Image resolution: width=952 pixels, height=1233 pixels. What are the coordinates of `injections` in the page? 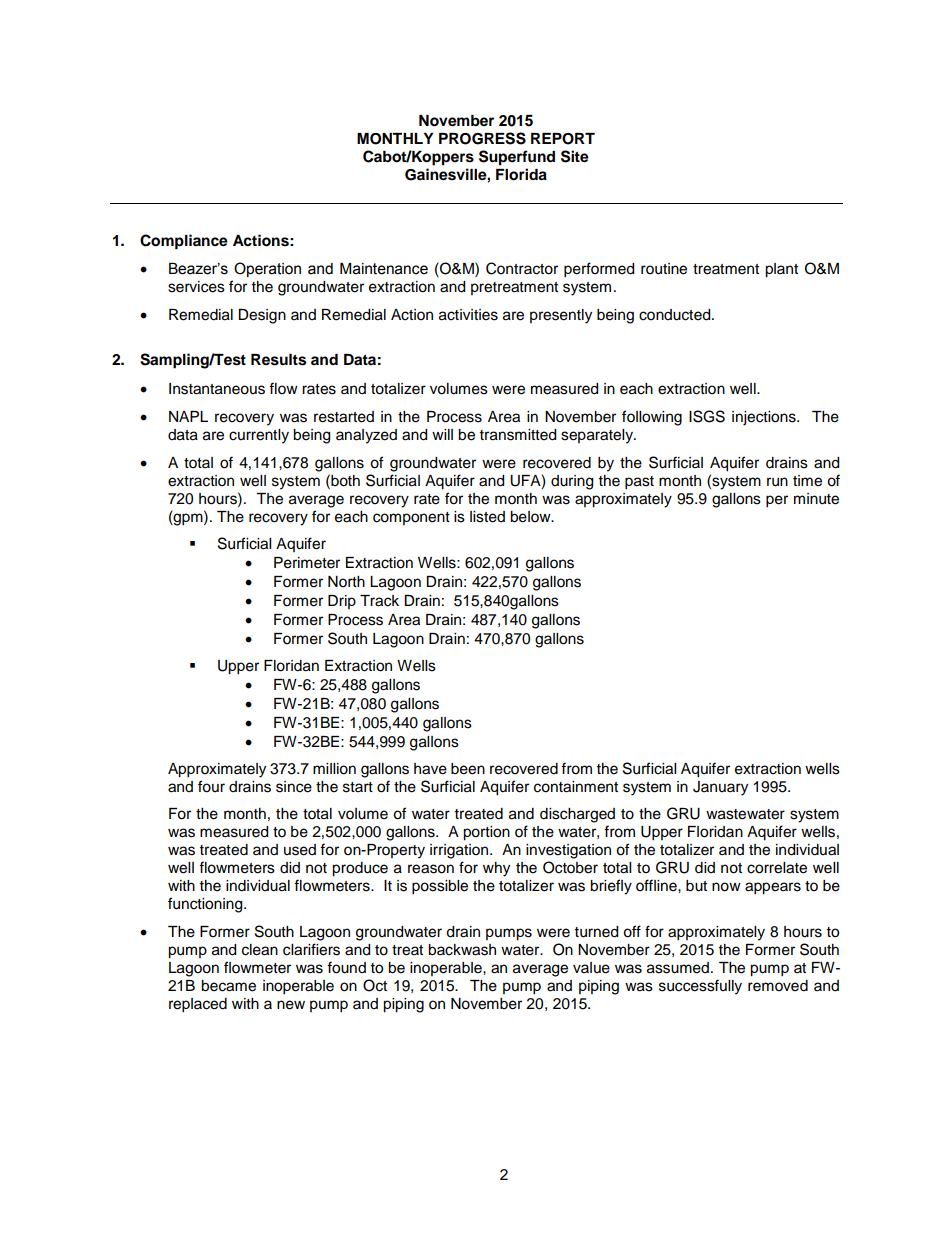 It's located at (765, 418).
